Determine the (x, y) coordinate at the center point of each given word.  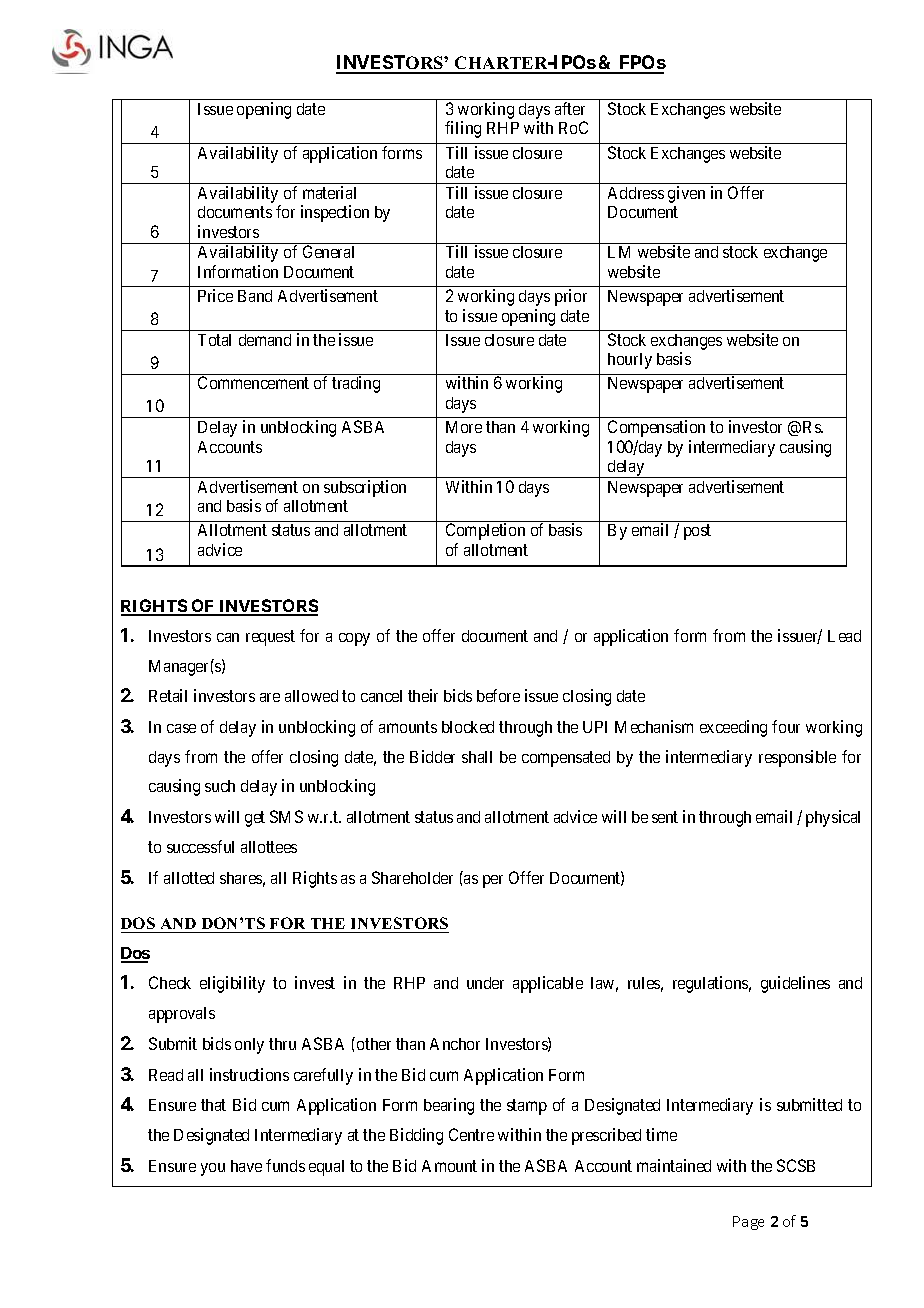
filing (463, 129)
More (464, 427)
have (246, 1166)
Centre (471, 1134)
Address (636, 193)
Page (748, 1223)
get (255, 819)
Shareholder (412, 877)
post (697, 532)
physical (833, 818)
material (329, 192)
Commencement (253, 382)
